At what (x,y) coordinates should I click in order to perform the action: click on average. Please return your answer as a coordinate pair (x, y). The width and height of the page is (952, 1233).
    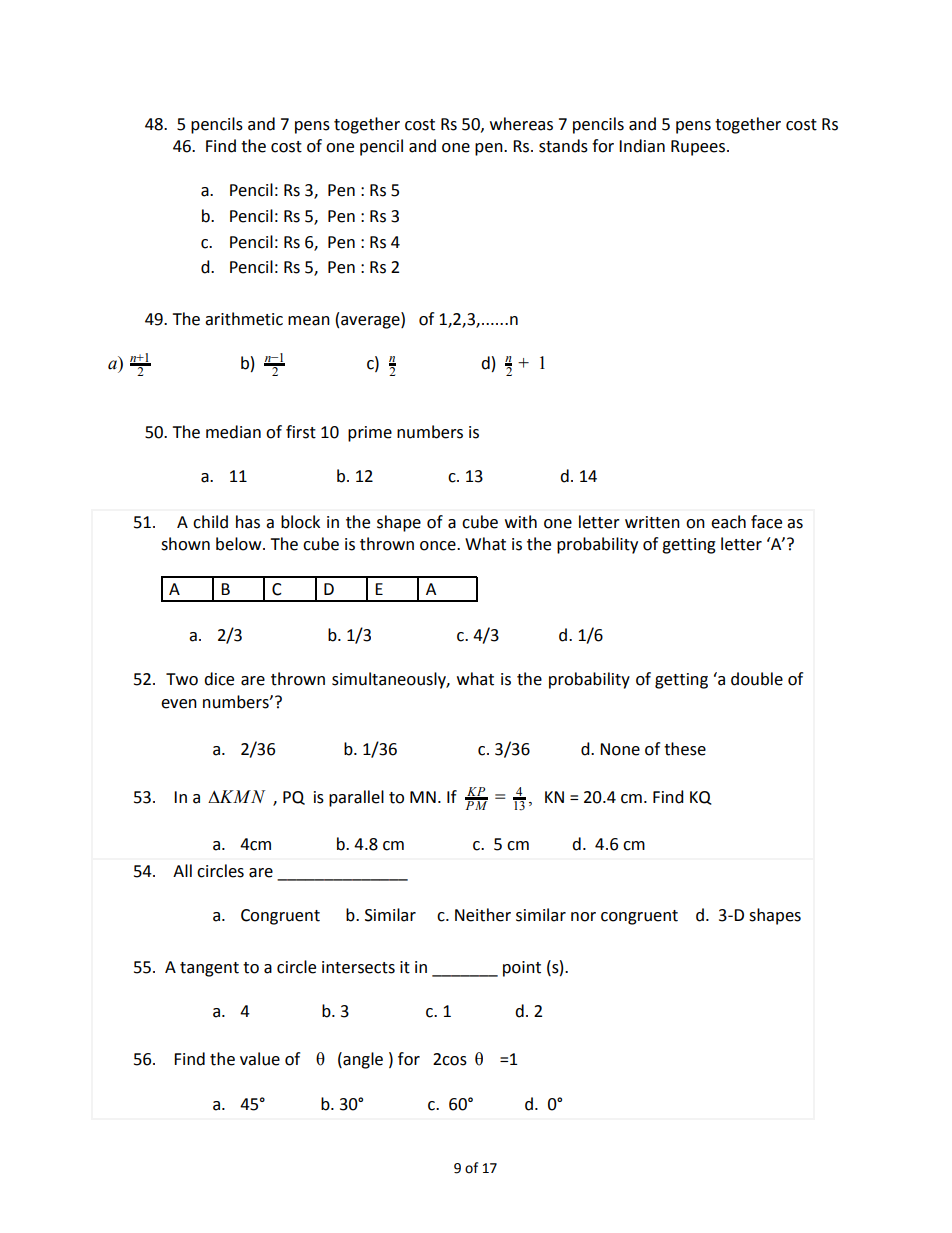
    Looking at the image, I should click on (371, 321).
